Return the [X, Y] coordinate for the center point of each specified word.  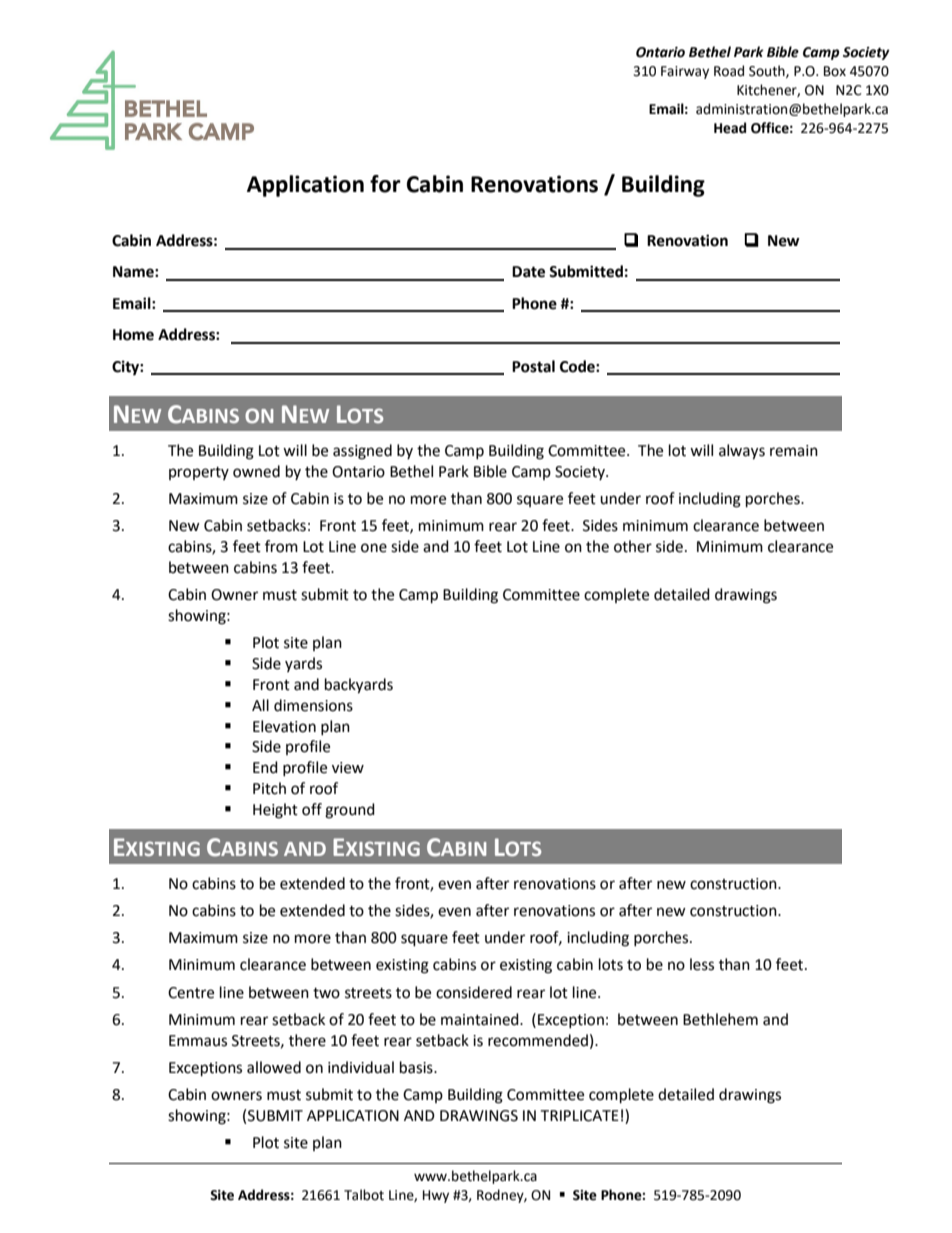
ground [350, 811]
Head [730, 128]
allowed [274, 1067]
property [199, 473]
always [742, 452]
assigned [362, 452]
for [385, 184]
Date [528, 272]
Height [275, 811]
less [702, 964]
